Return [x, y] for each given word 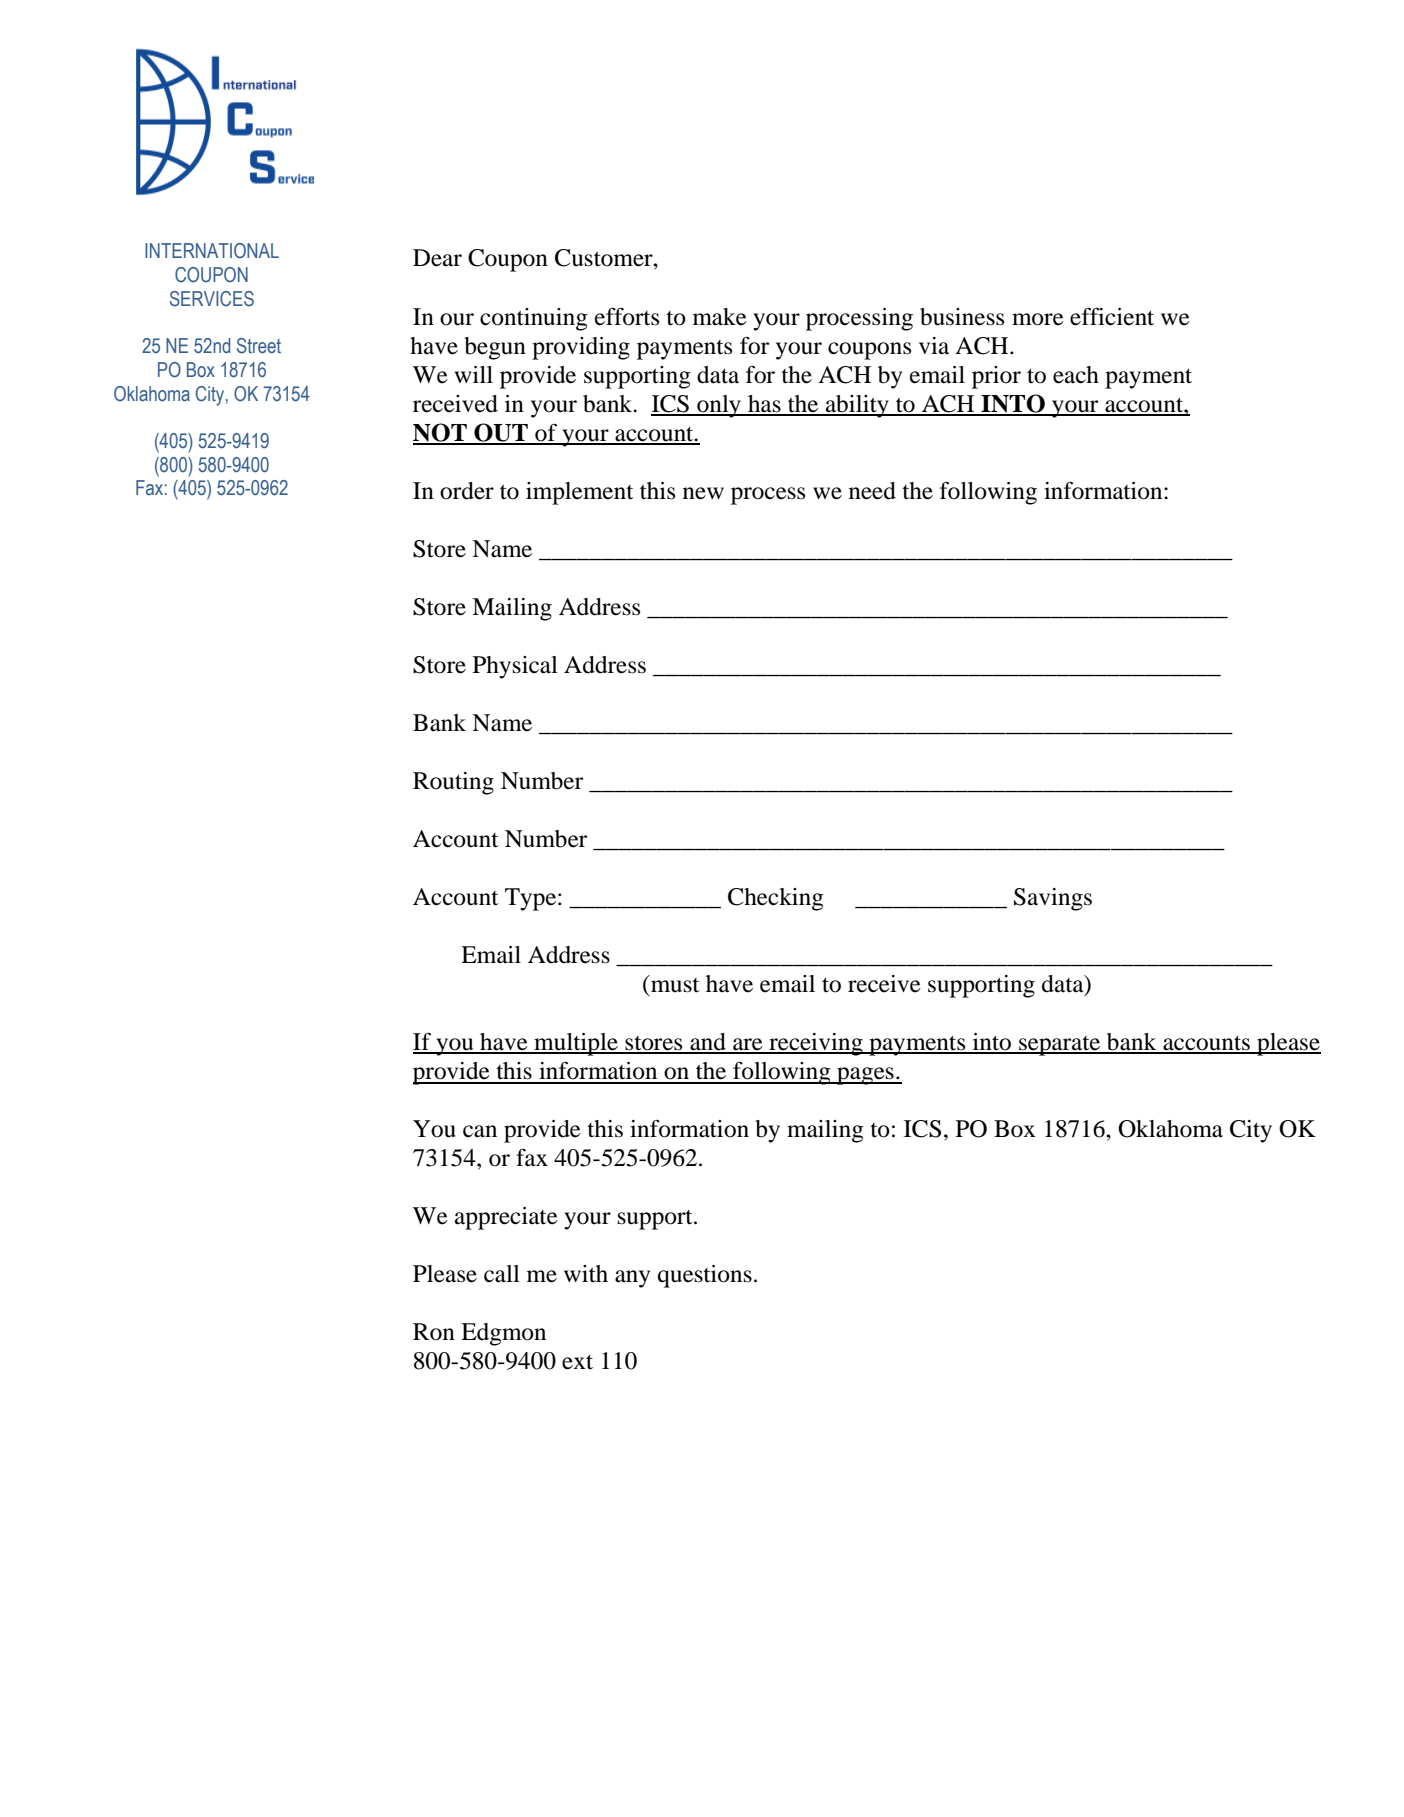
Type [532, 899]
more [1038, 319]
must [674, 984]
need [872, 491]
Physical [515, 667]
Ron [434, 1332]
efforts [627, 316]
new [703, 493]
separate [1060, 1046]
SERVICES [212, 299]
